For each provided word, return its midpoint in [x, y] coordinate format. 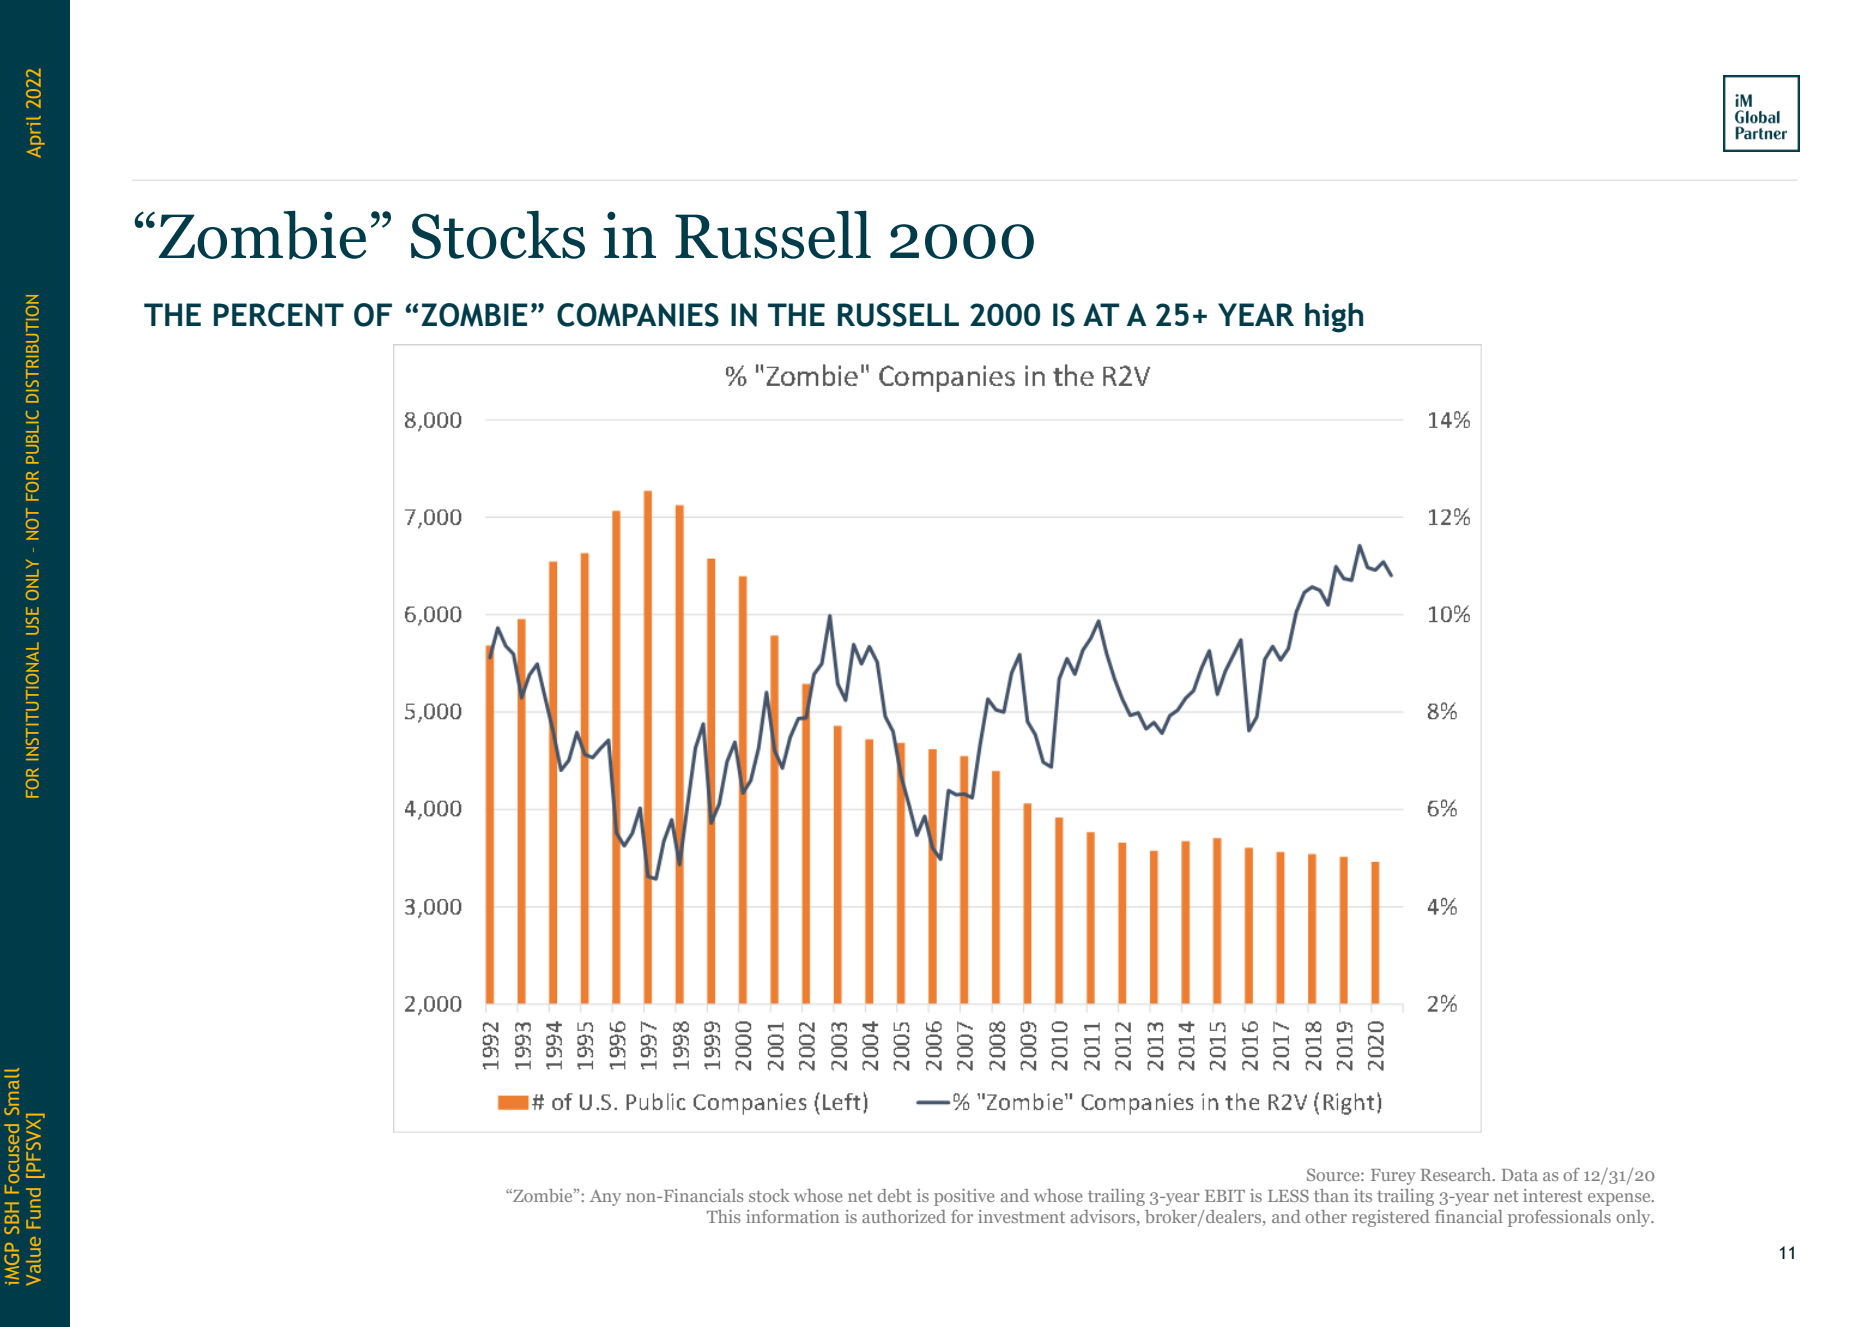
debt [894, 1195]
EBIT [1225, 1196]
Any [605, 1198]
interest [1553, 1195]
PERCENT [279, 315]
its [1363, 1195]
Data [1520, 1175]
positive [964, 1197]
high [1334, 318]
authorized [904, 1216]
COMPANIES [638, 315]
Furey [1393, 1177]
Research [1457, 1174]
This [723, 1216]
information [792, 1216]
